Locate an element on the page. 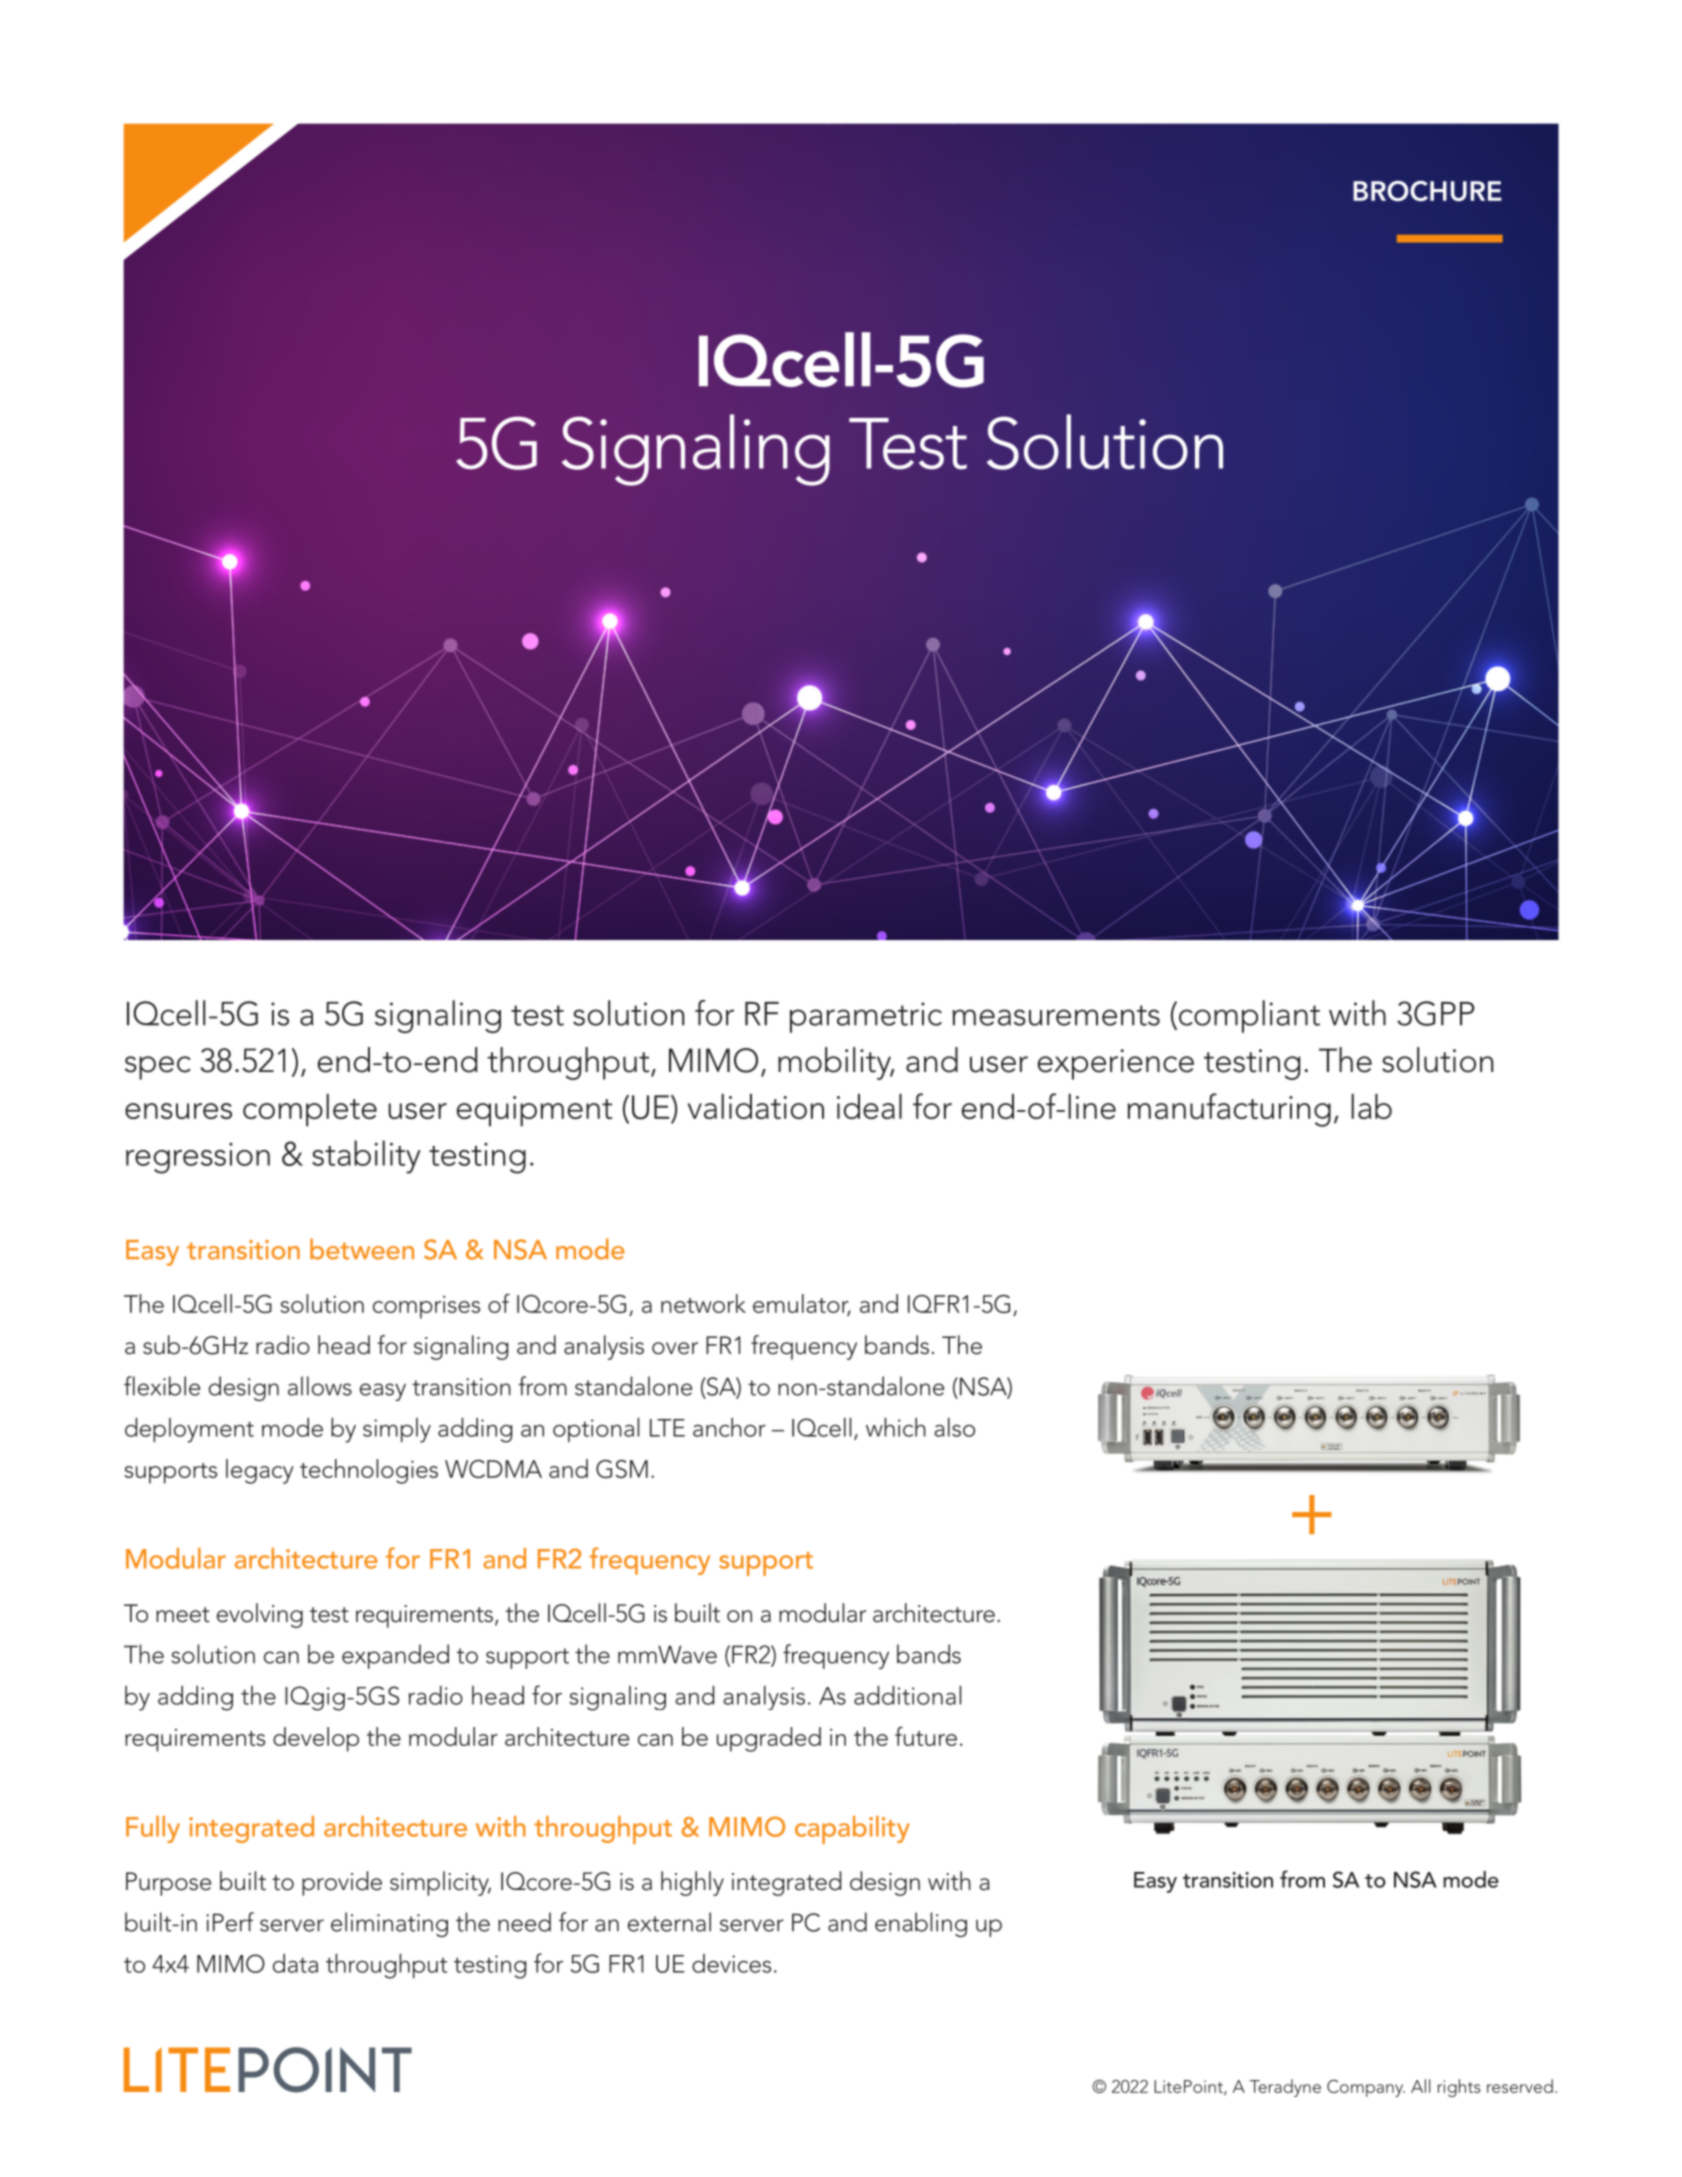 Image resolution: width=1682 pixels, height=2177 pixels. develop is located at coordinates (316, 1739).
